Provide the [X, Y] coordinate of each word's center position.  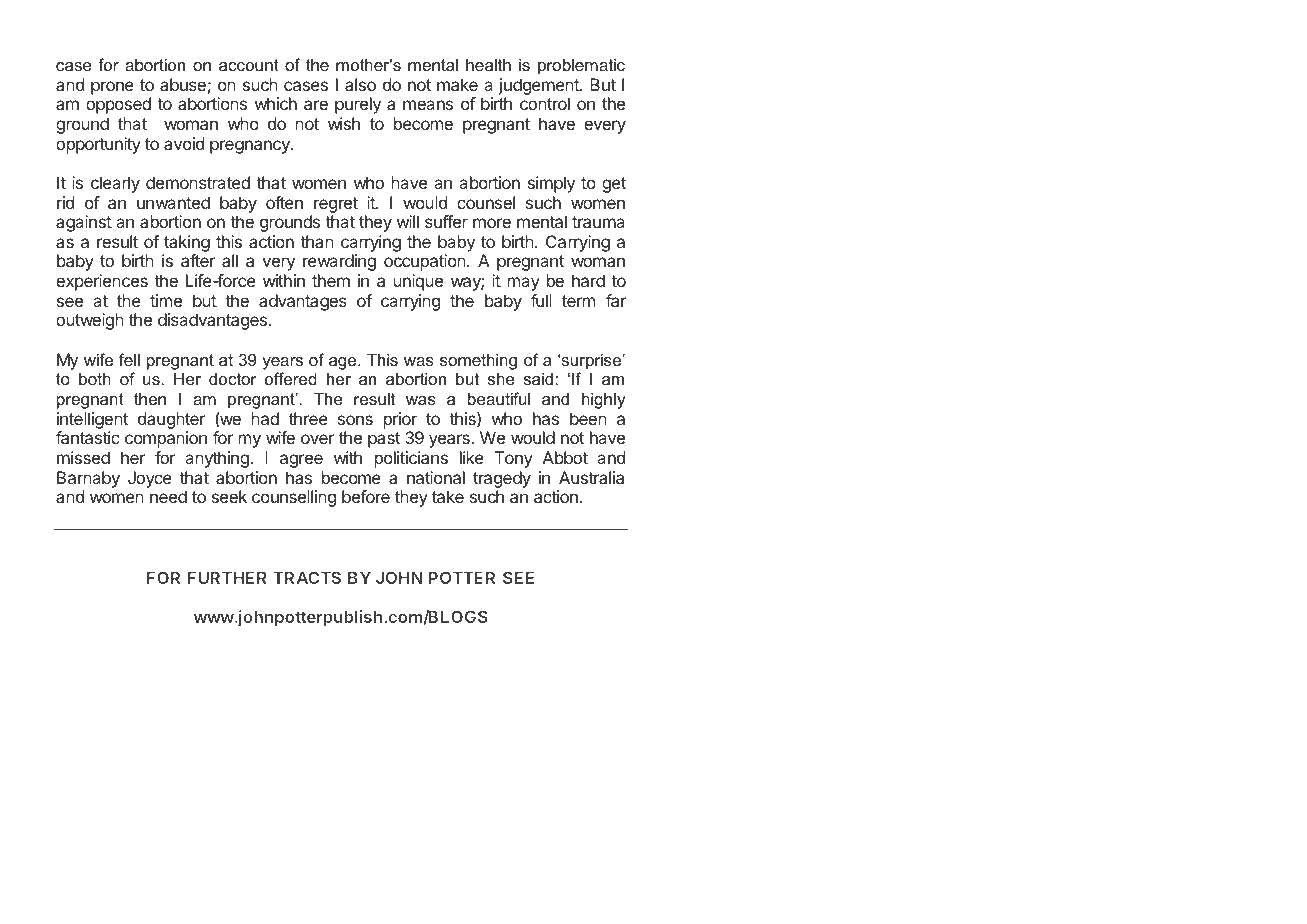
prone [112, 88]
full [541, 300]
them [331, 280]
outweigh [90, 321]
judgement [539, 86]
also [360, 84]
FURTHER [227, 577]
